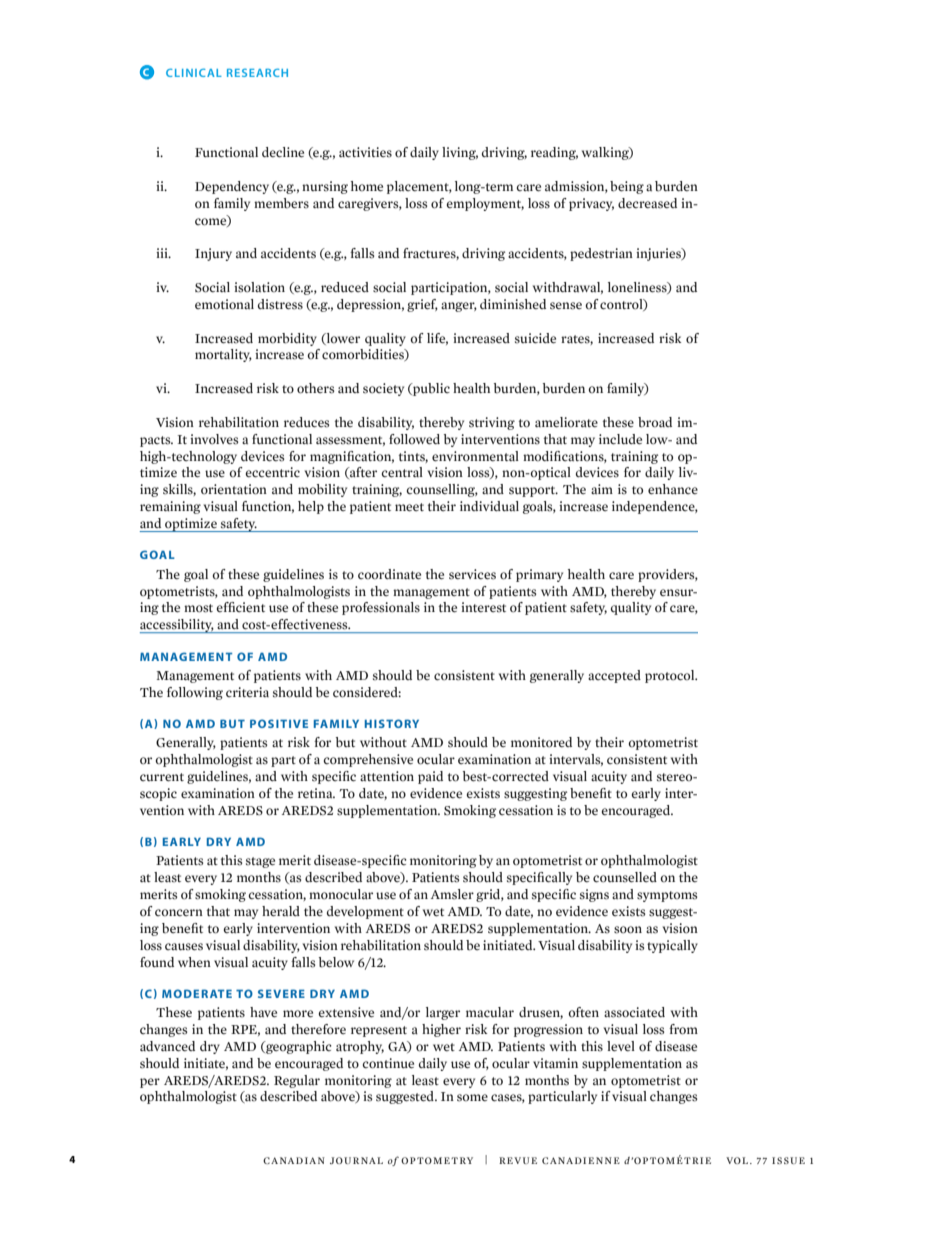 This document has width=952, height=1233. I want to click on being, so click(627, 187).
